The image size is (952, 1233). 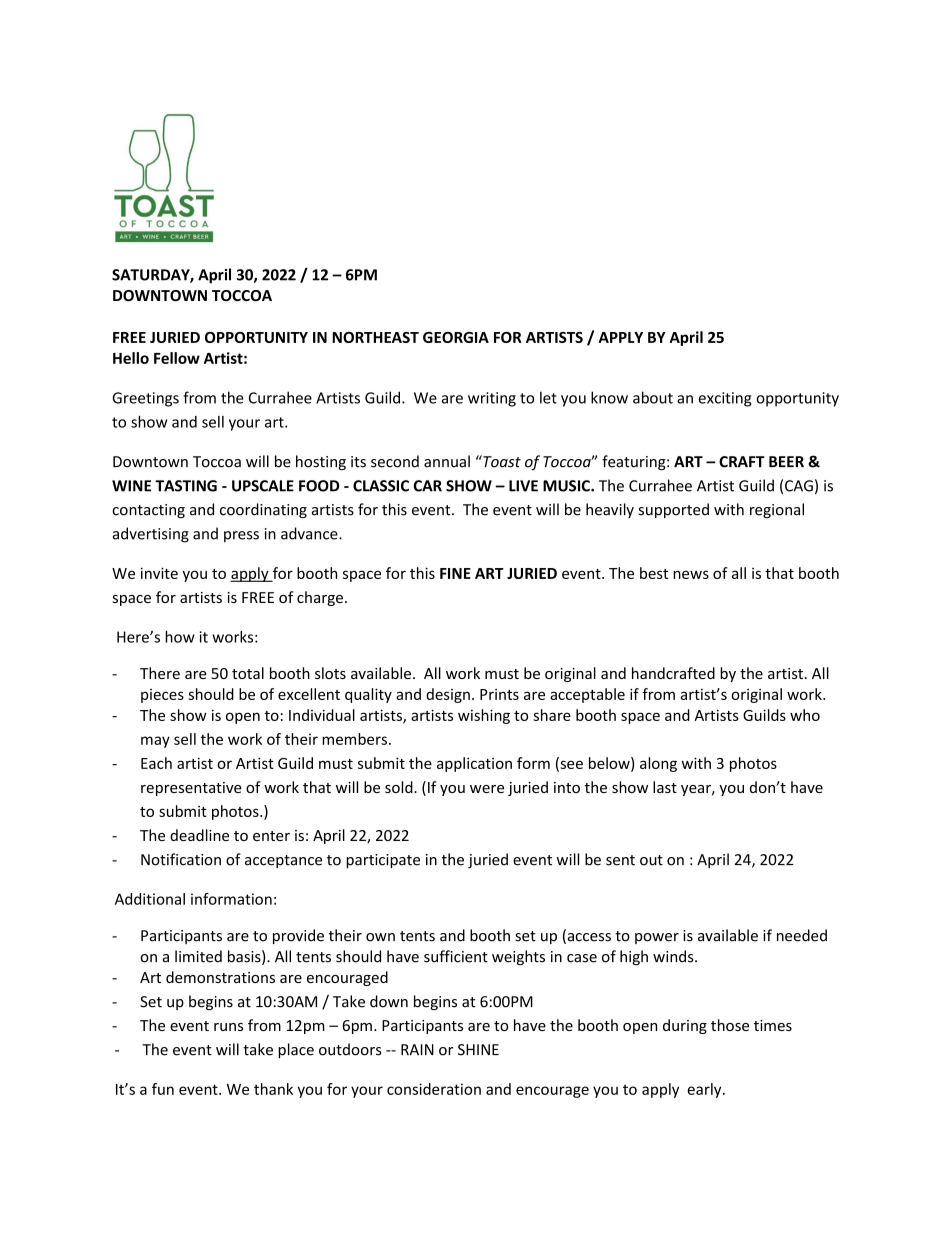 I want to click on supported, so click(x=674, y=510).
